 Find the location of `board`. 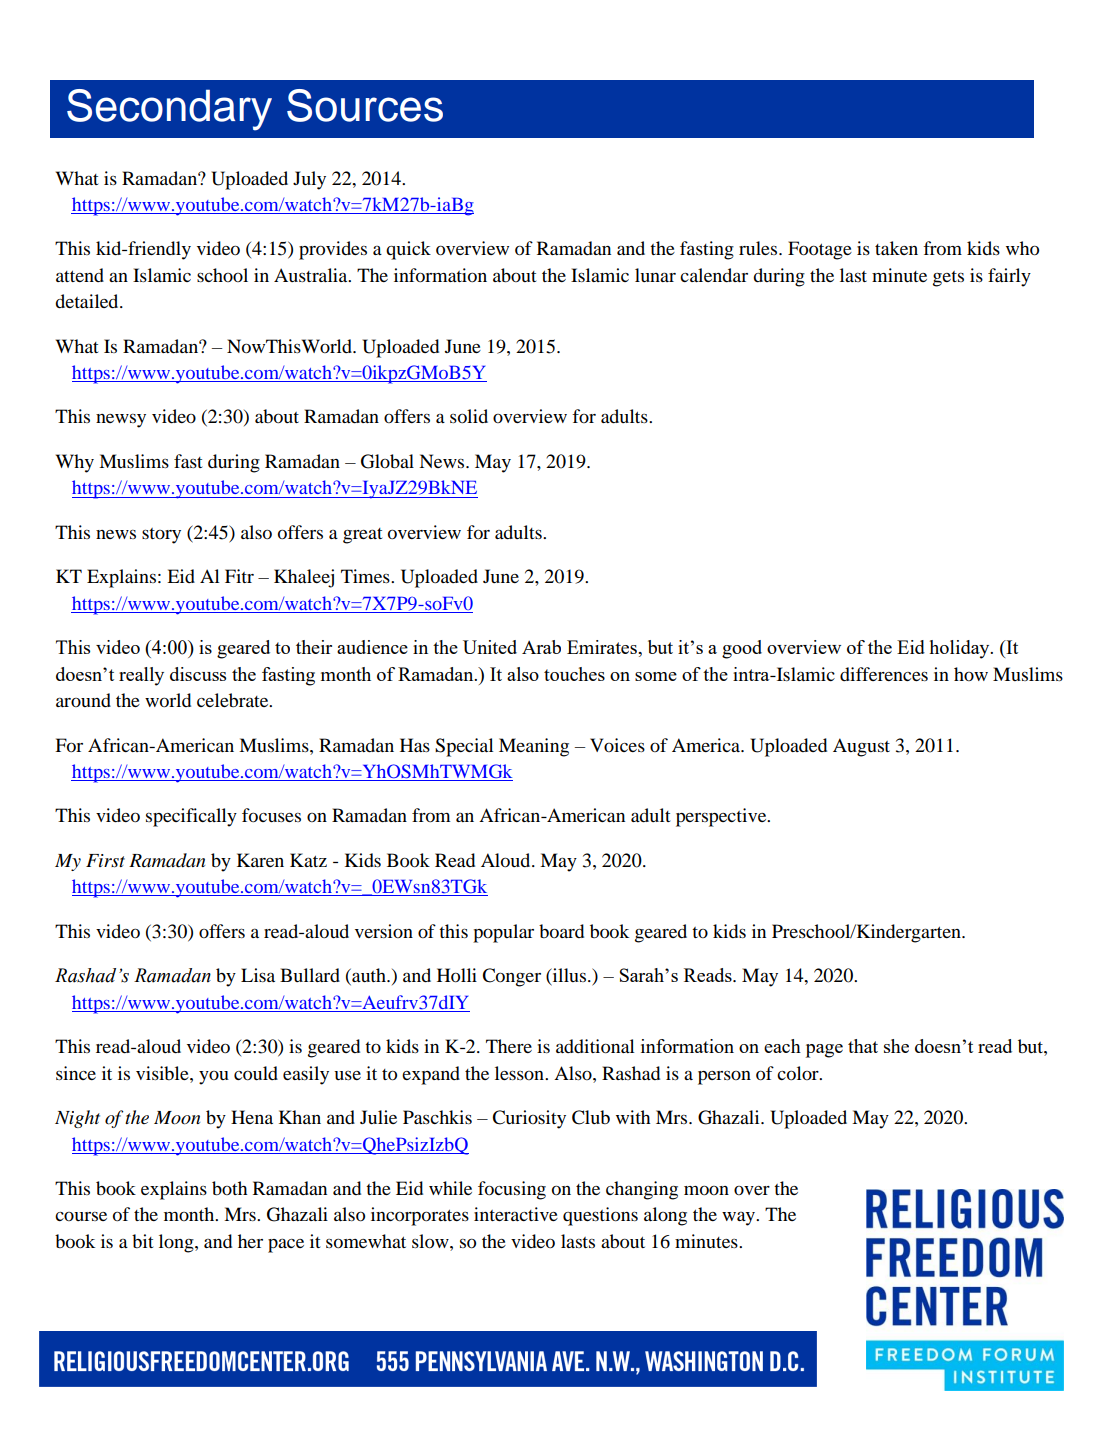

board is located at coordinates (561, 931).
